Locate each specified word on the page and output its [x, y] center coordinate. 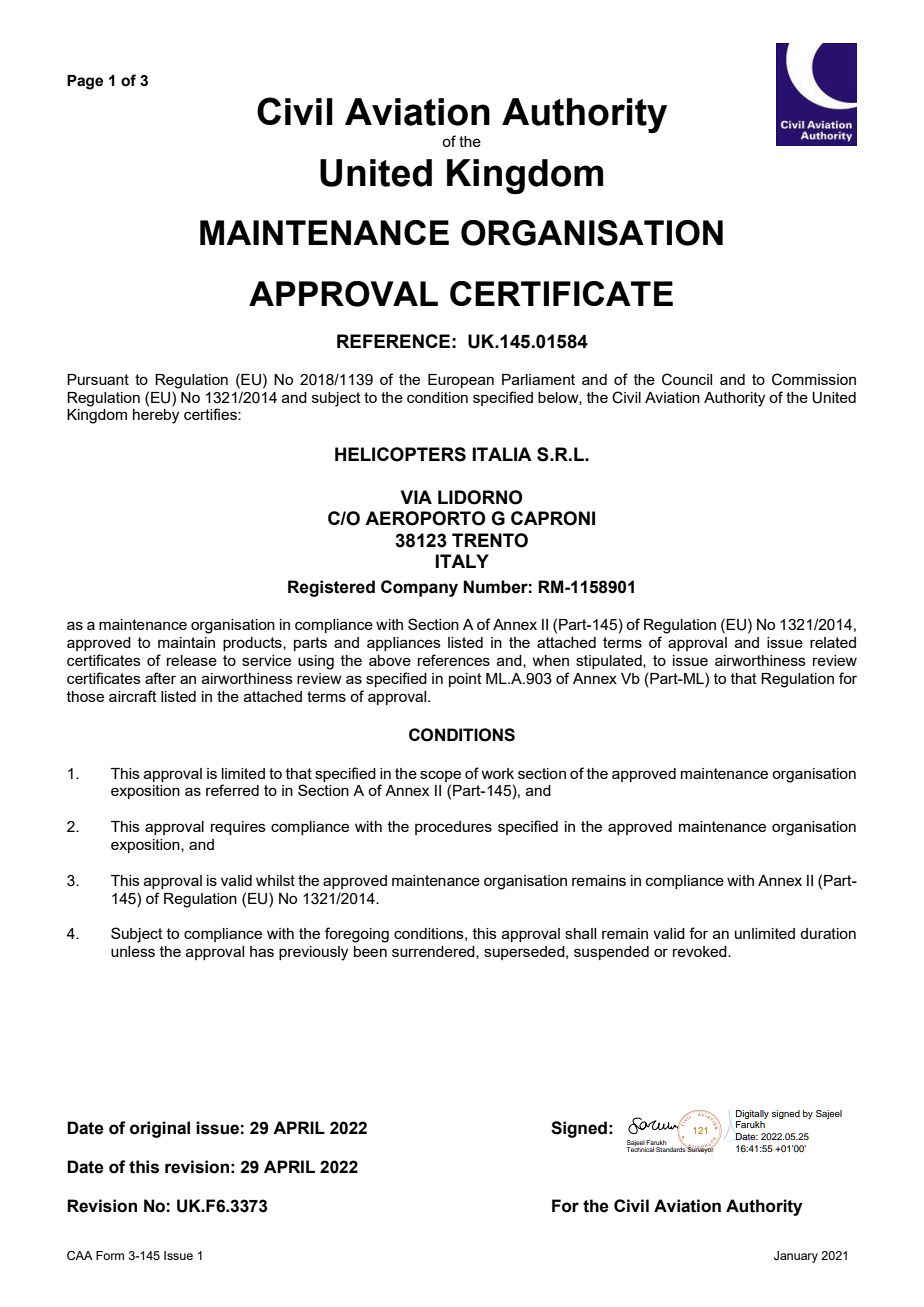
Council [687, 379]
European [461, 381]
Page [85, 82]
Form [110, 1255]
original [160, 1129]
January [796, 1257]
